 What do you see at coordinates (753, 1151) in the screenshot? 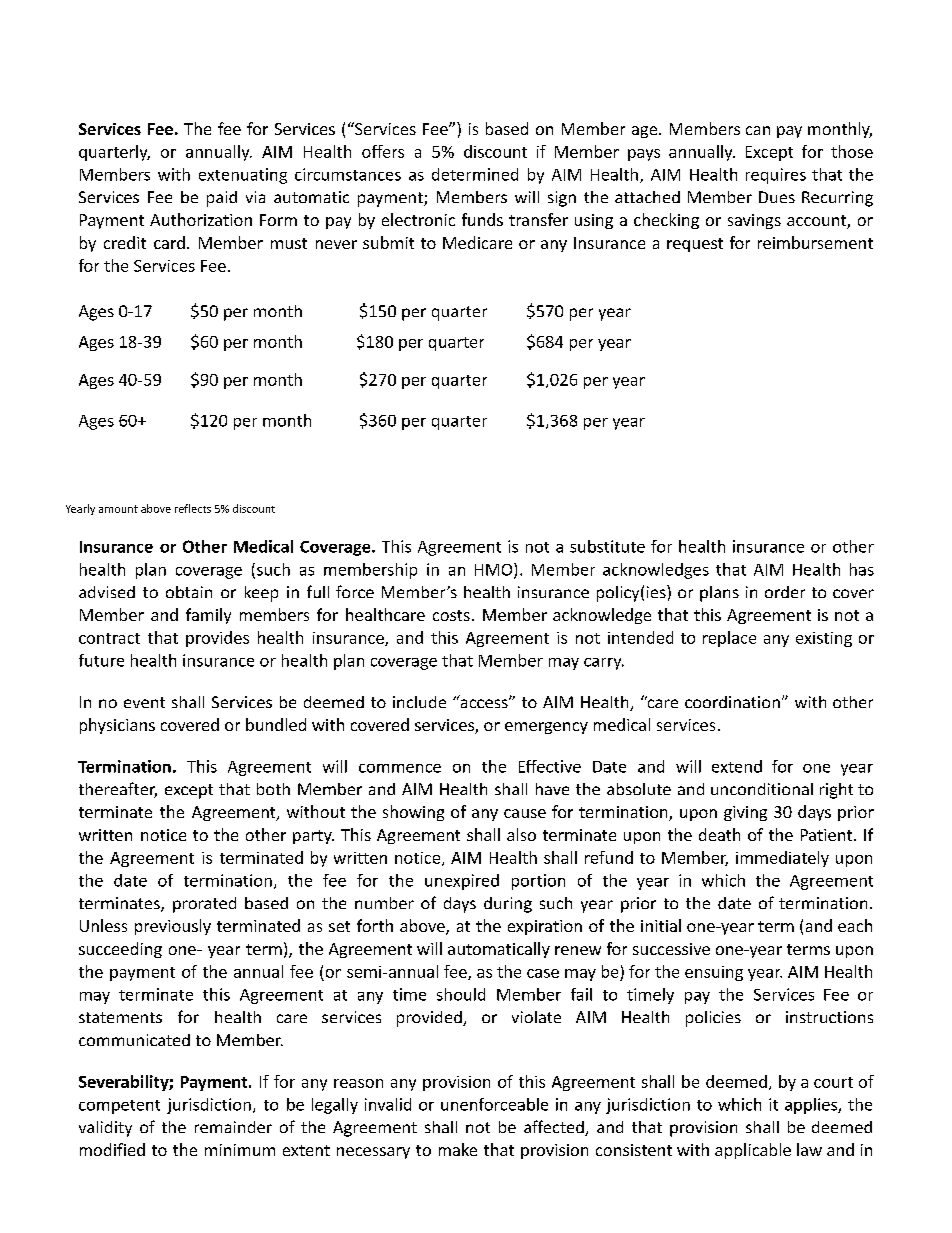
I see `applicable` at bounding box center [753, 1151].
